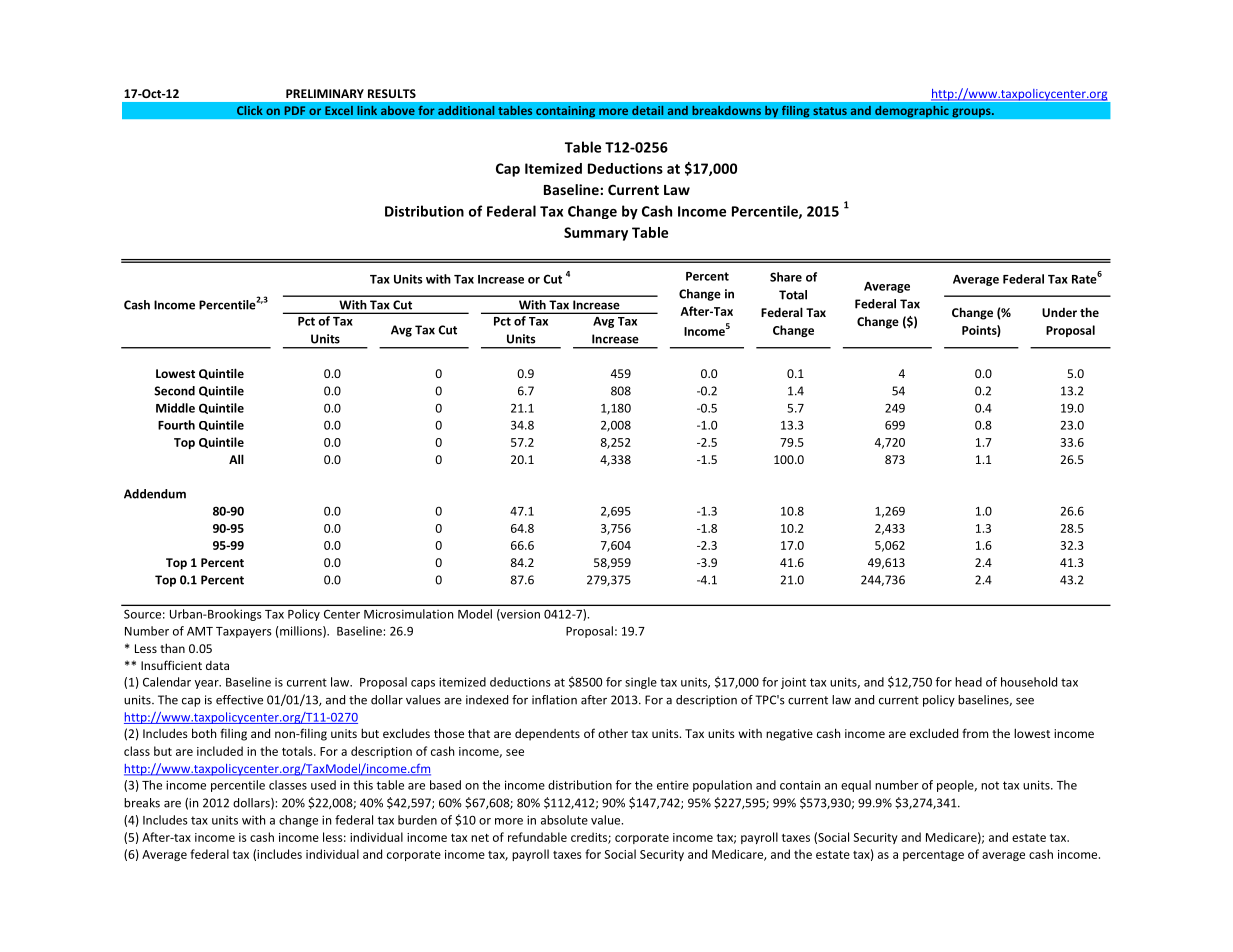  I want to click on used, so click(323, 785).
